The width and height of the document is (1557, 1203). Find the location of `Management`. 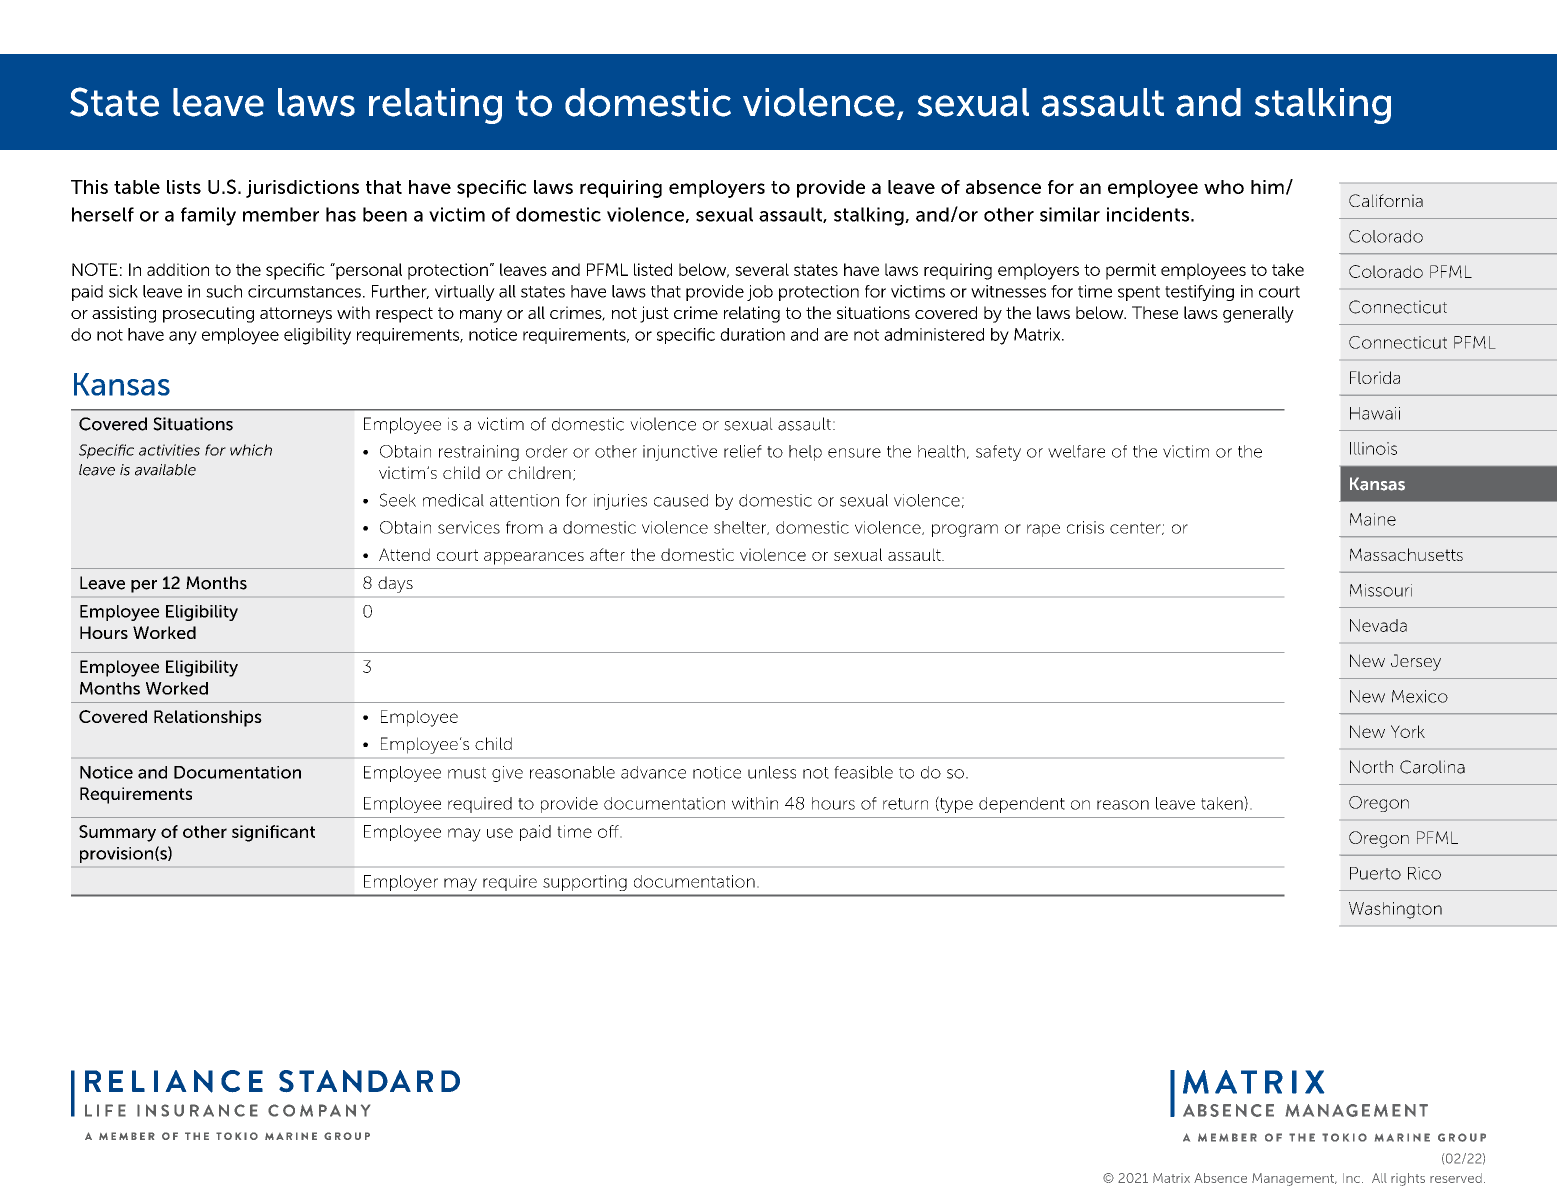

Management is located at coordinates (1294, 1179).
